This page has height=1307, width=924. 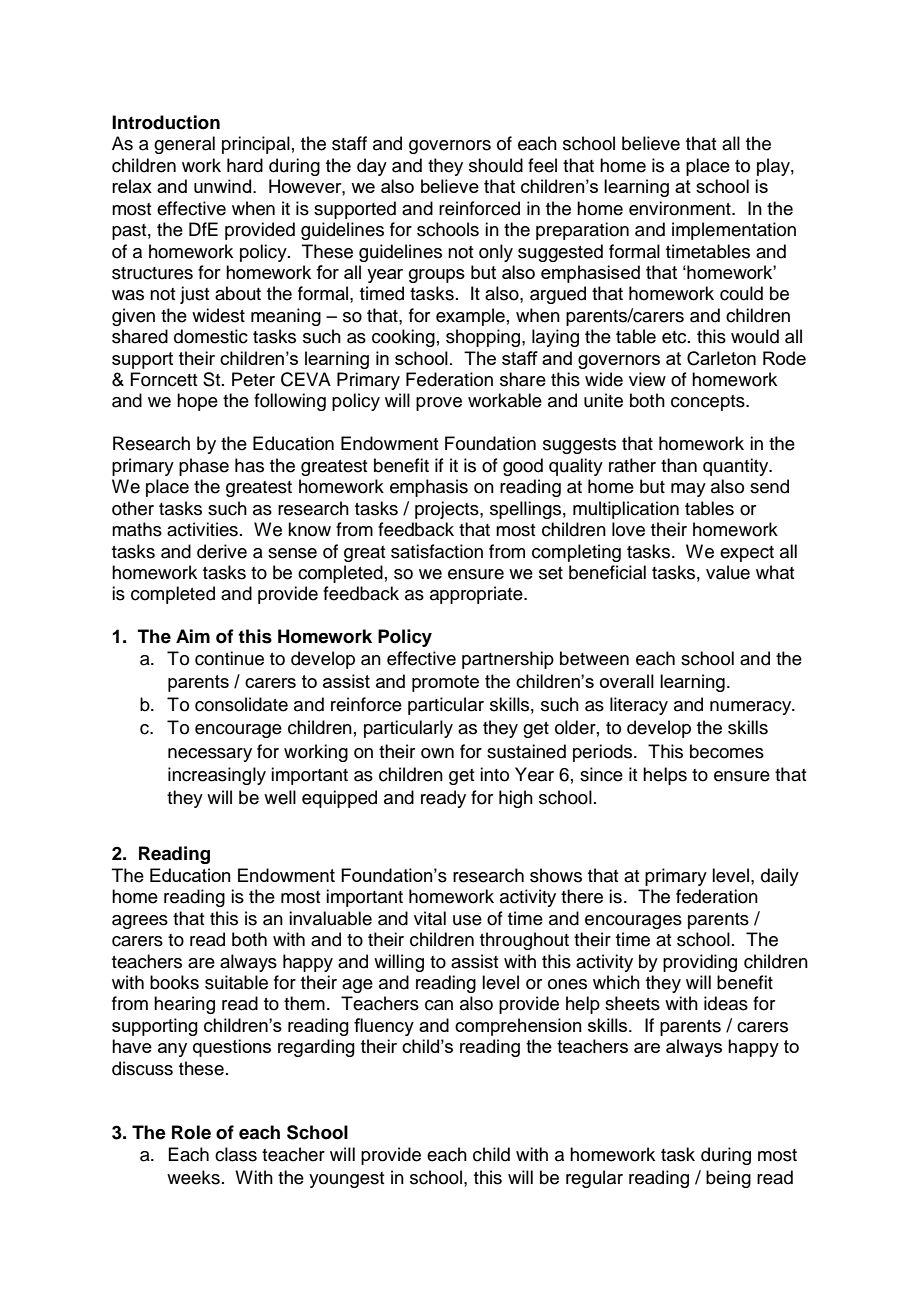 What do you see at coordinates (437, 753) in the page?
I see `own` at bounding box center [437, 753].
